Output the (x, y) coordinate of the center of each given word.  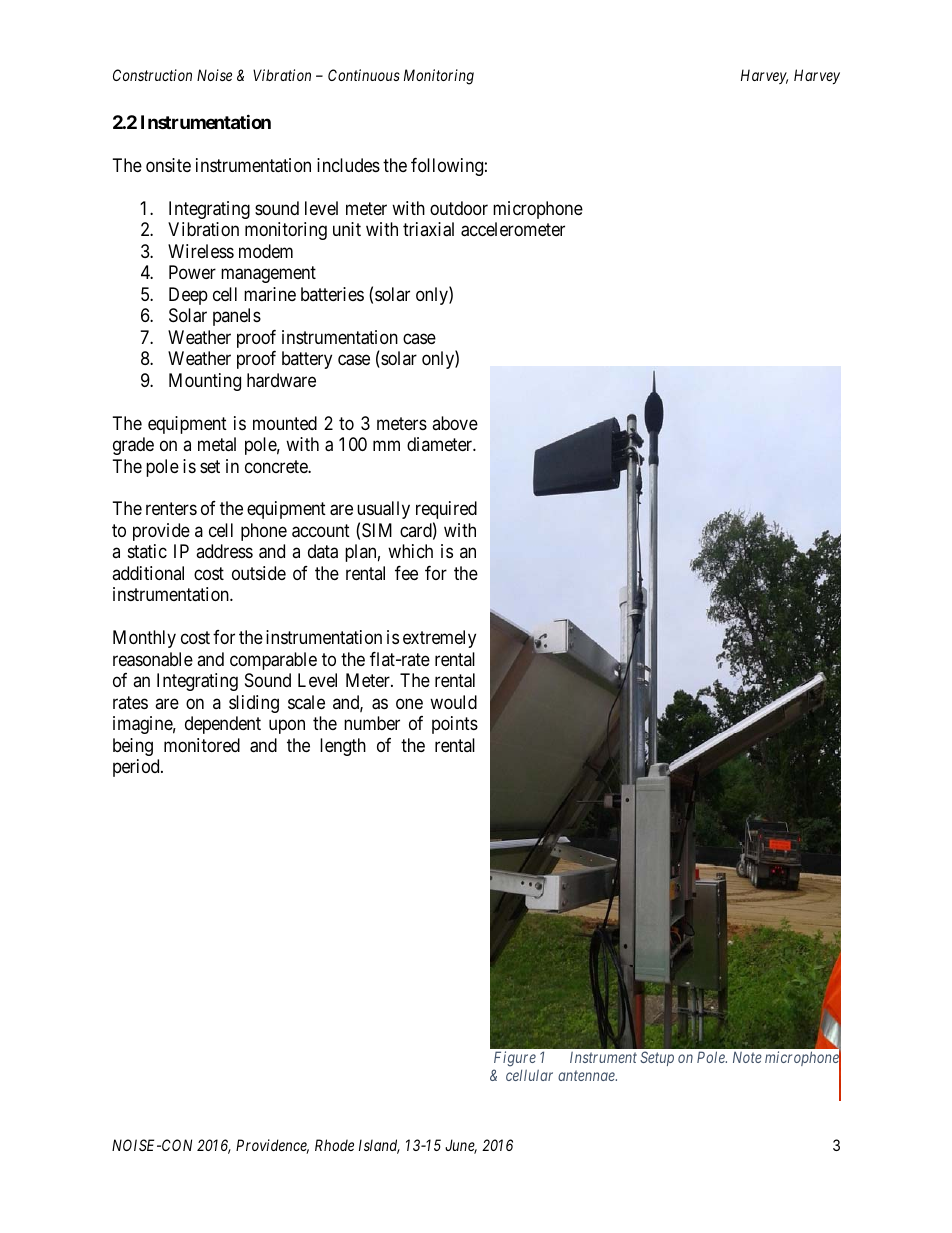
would (453, 702)
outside (259, 573)
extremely (439, 639)
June (461, 1146)
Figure (515, 1059)
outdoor (459, 208)
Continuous (364, 75)
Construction (152, 75)
